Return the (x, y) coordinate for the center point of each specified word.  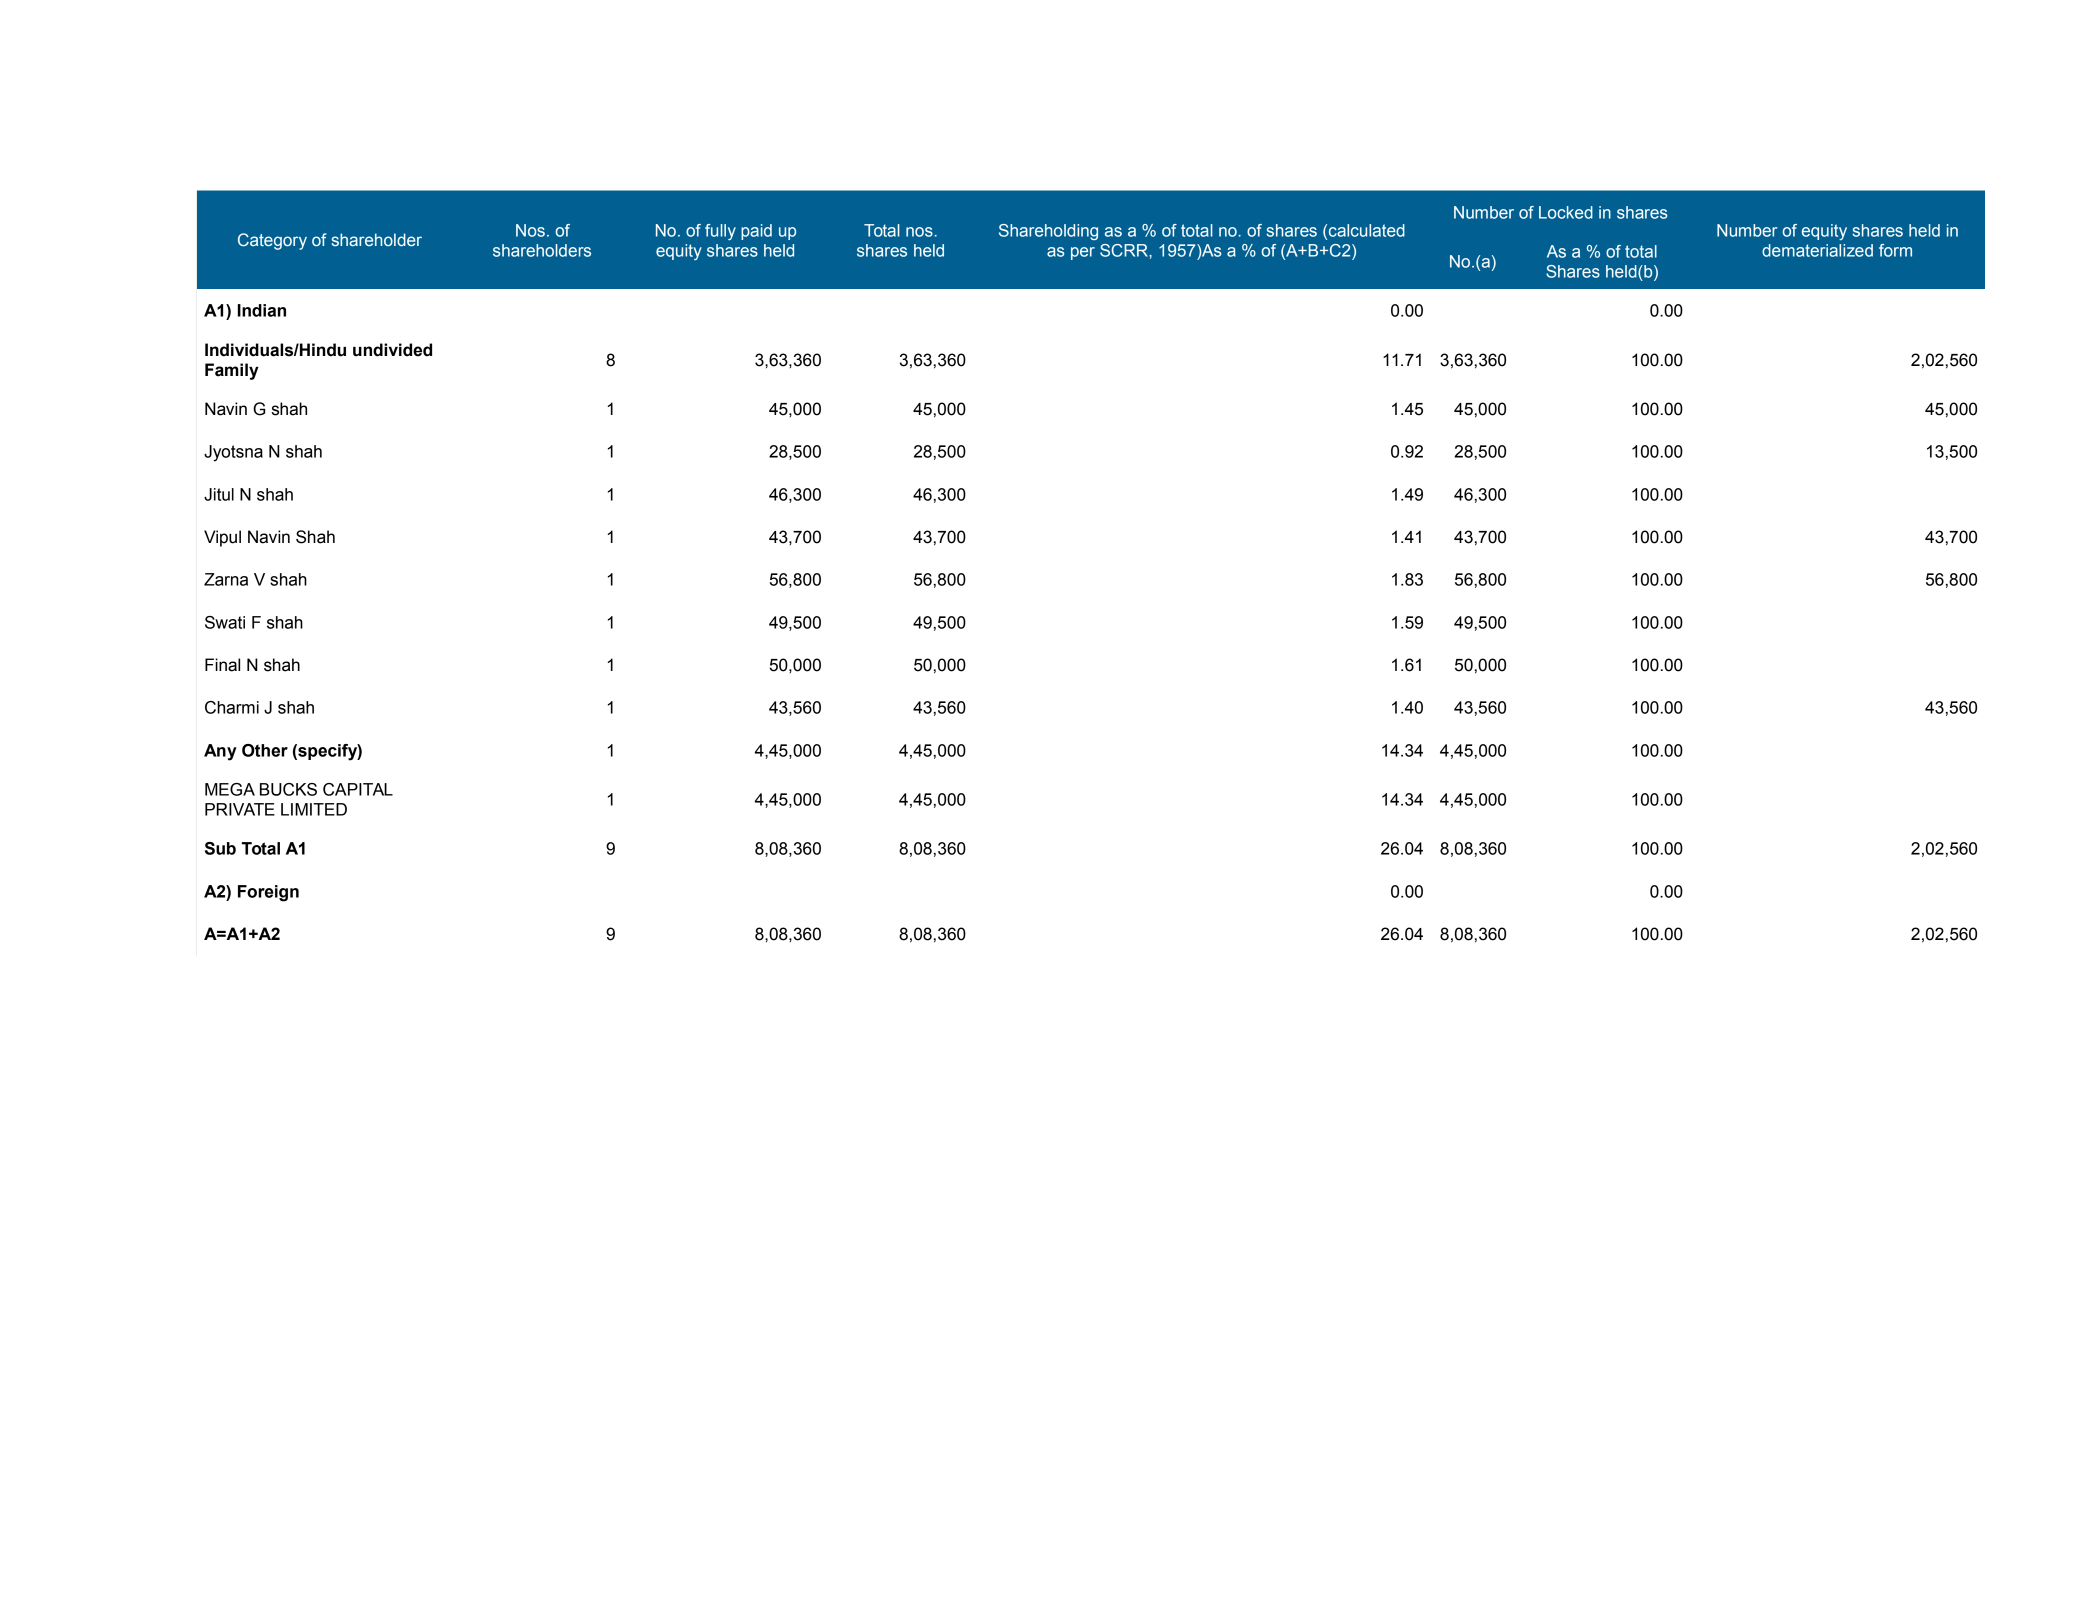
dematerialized (1817, 250)
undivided (392, 350)
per (1083, 253)
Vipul (222, 538)
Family (232, 371)
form (1895, 250)
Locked (1566, 212)
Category (272, 241)
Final (222, 665)
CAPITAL (358, 789)
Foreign (268, 893)
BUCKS (288, 789)
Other (265, 750)
